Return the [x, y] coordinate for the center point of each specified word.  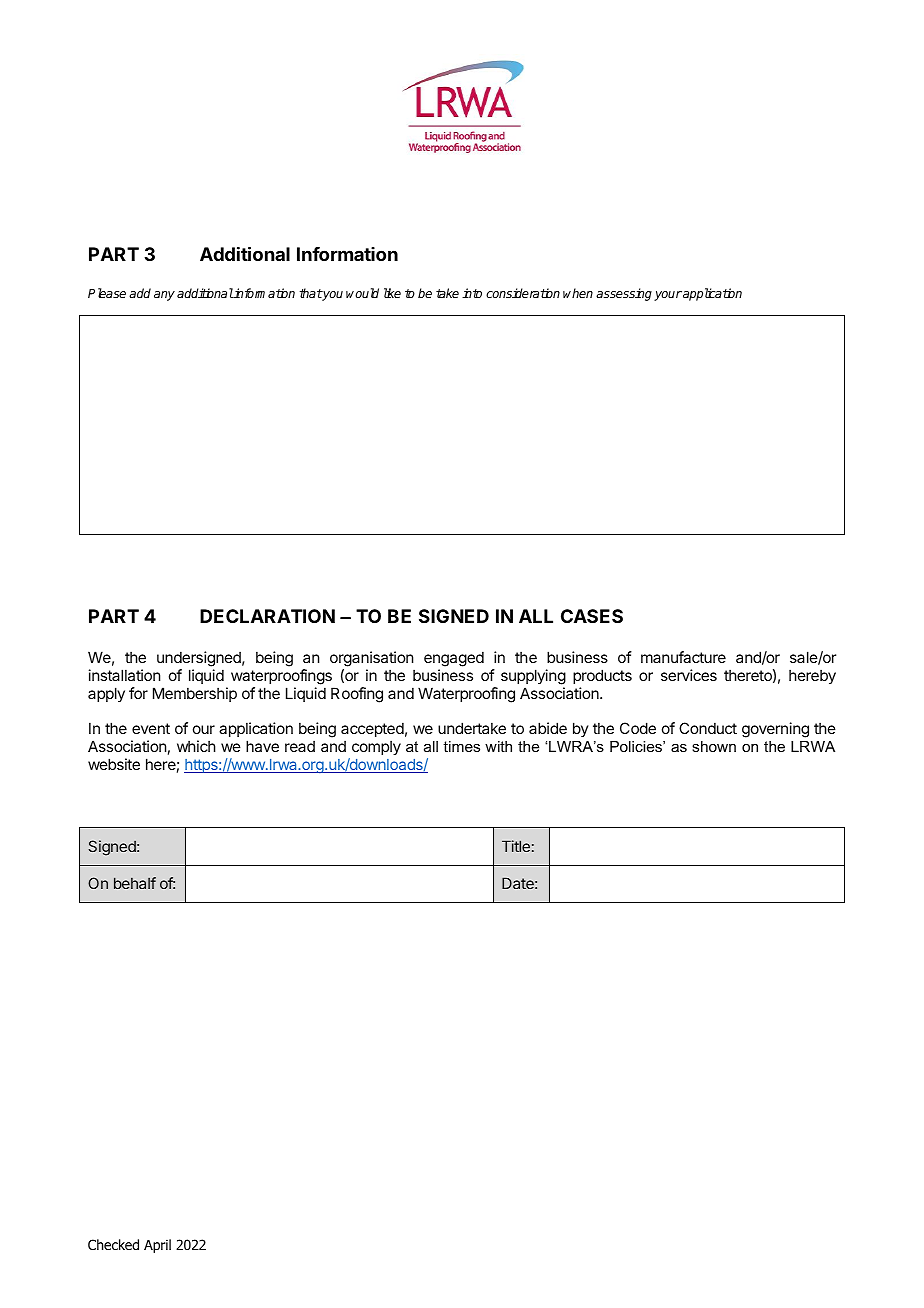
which [196, 746]
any [164, 296]
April [157, 1246]
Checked [113, 1244]
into [472, 293]
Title [516, 846]
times [461, 746]
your [668, 296]
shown [714, 746]
